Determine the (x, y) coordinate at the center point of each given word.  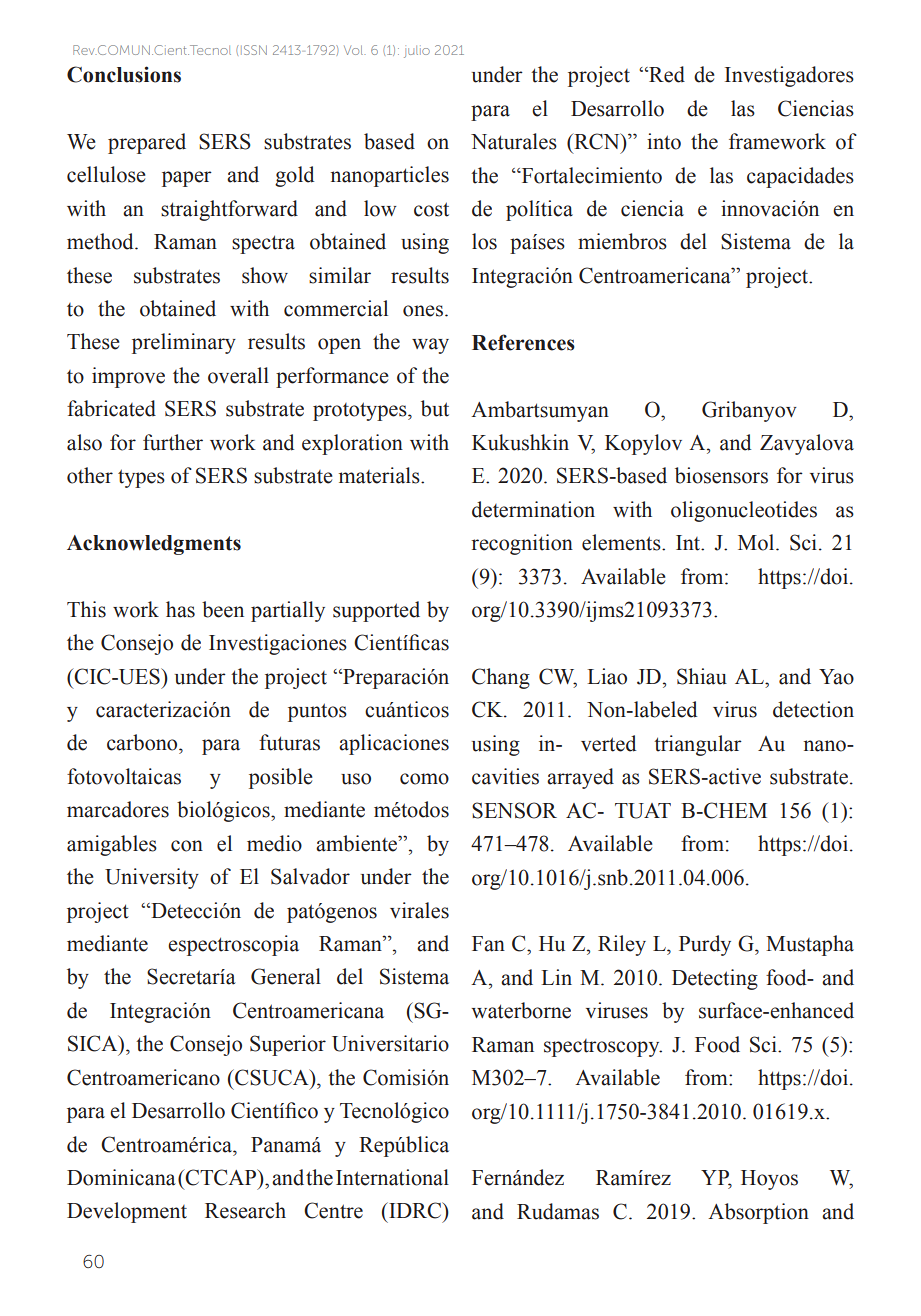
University (152, 878)
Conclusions (124, 74)
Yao (836, 677)
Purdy (705, 945)
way (430, 346)
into (664, 141)
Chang (501, 678)
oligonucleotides (744, 511)
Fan (488, 944)
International (392, 1177)
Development (127, 1212)
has (180, 609)
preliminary (184, 343)
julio (417, 51)
